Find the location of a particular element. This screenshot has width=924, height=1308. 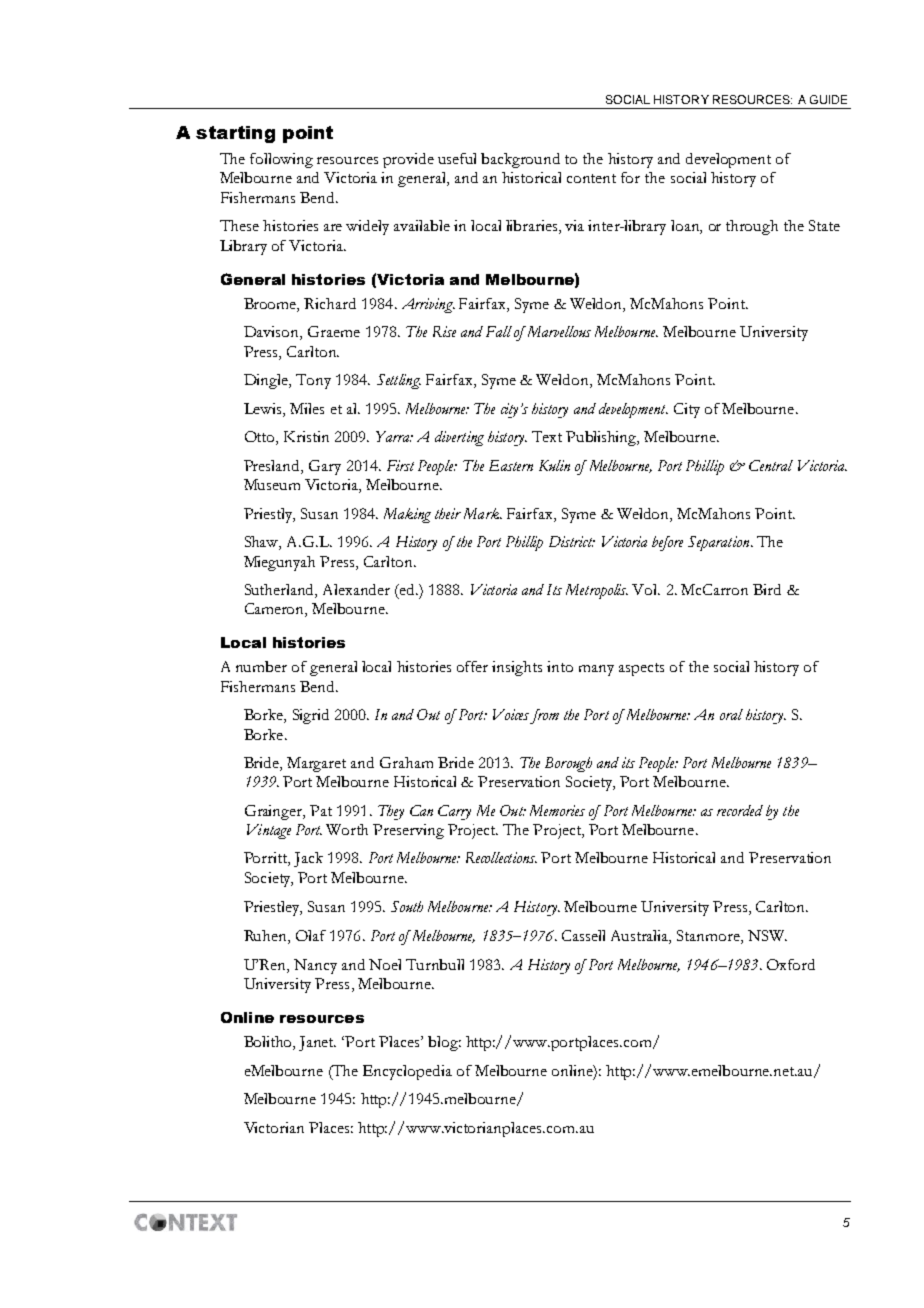

Metropolis is located at coordinates (597, 591).
